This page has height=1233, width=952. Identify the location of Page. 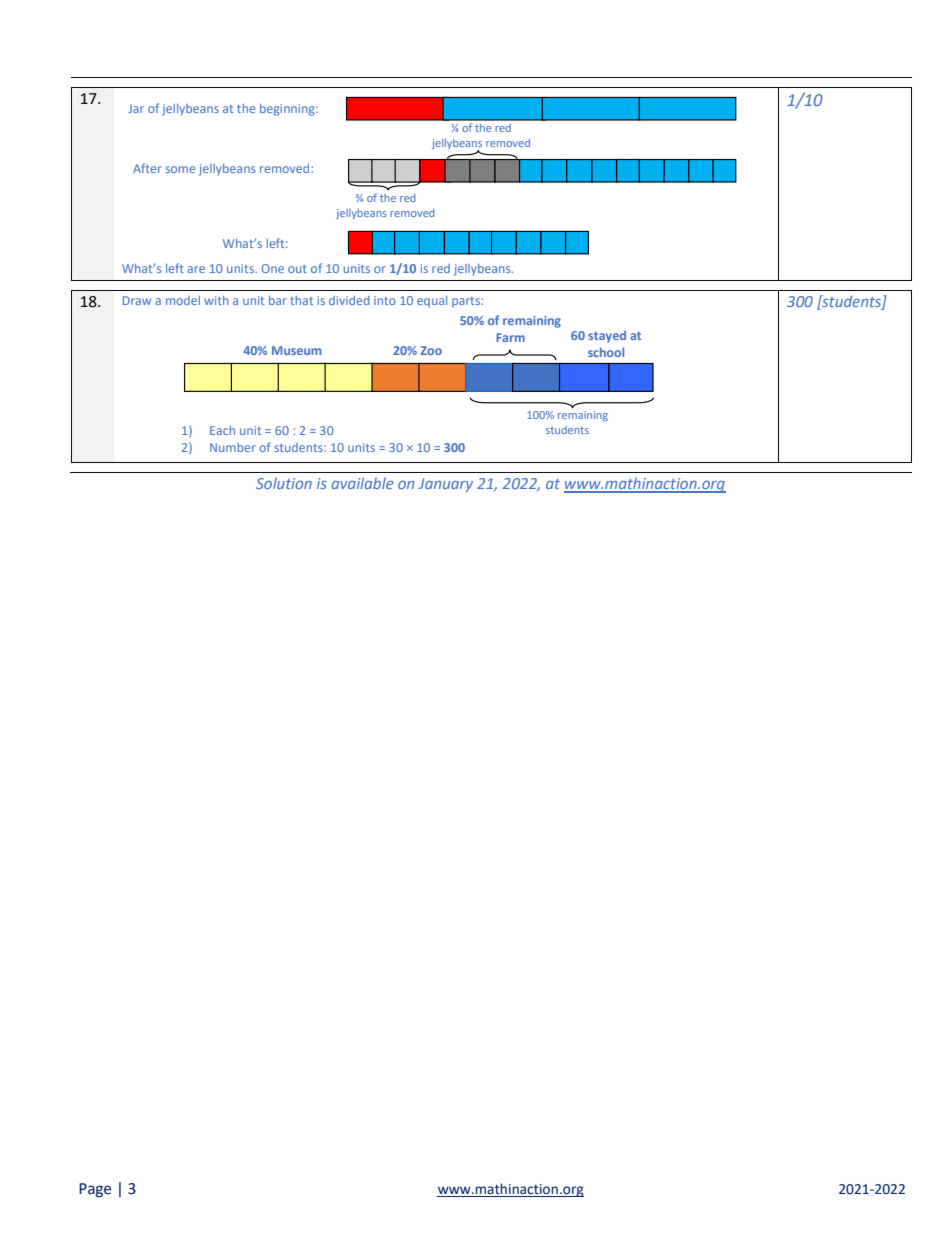
(95, 1190).
